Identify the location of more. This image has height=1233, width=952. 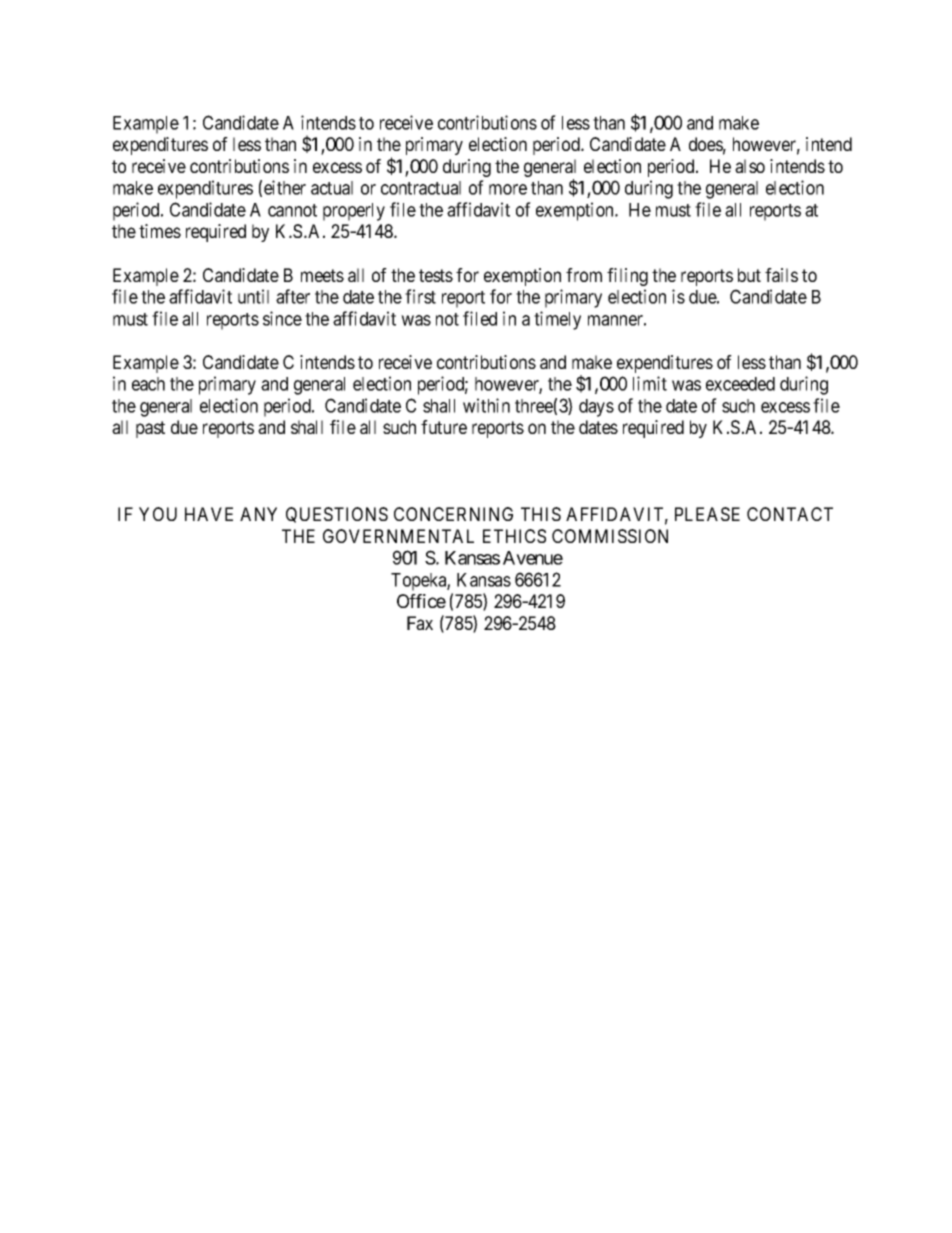
(508, 189).
